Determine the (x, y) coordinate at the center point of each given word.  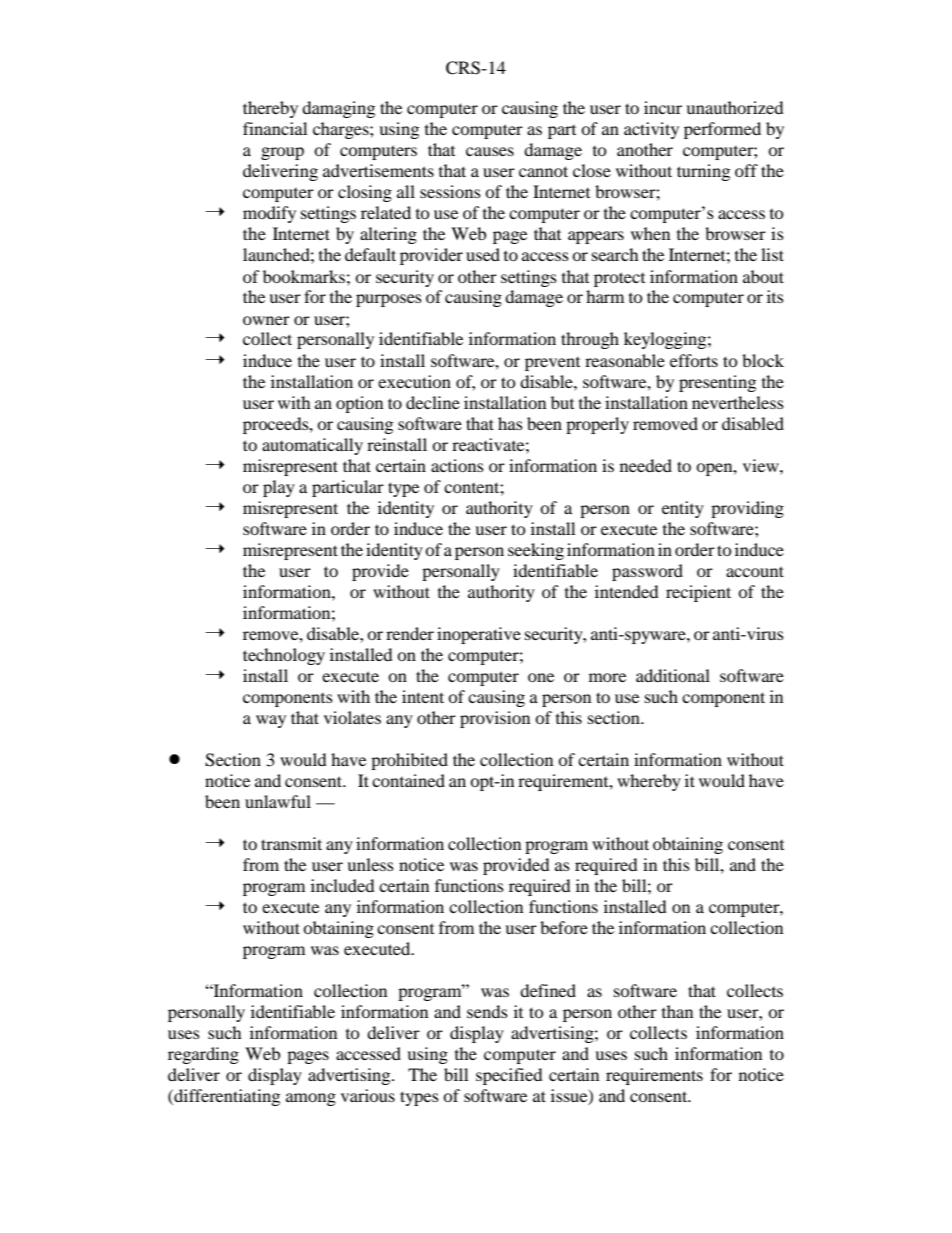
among (311, 1099)
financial (275, 128)
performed (722, 130)
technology (284, 656)
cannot (543, 171)
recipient (698, 593)
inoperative (479, 635)
